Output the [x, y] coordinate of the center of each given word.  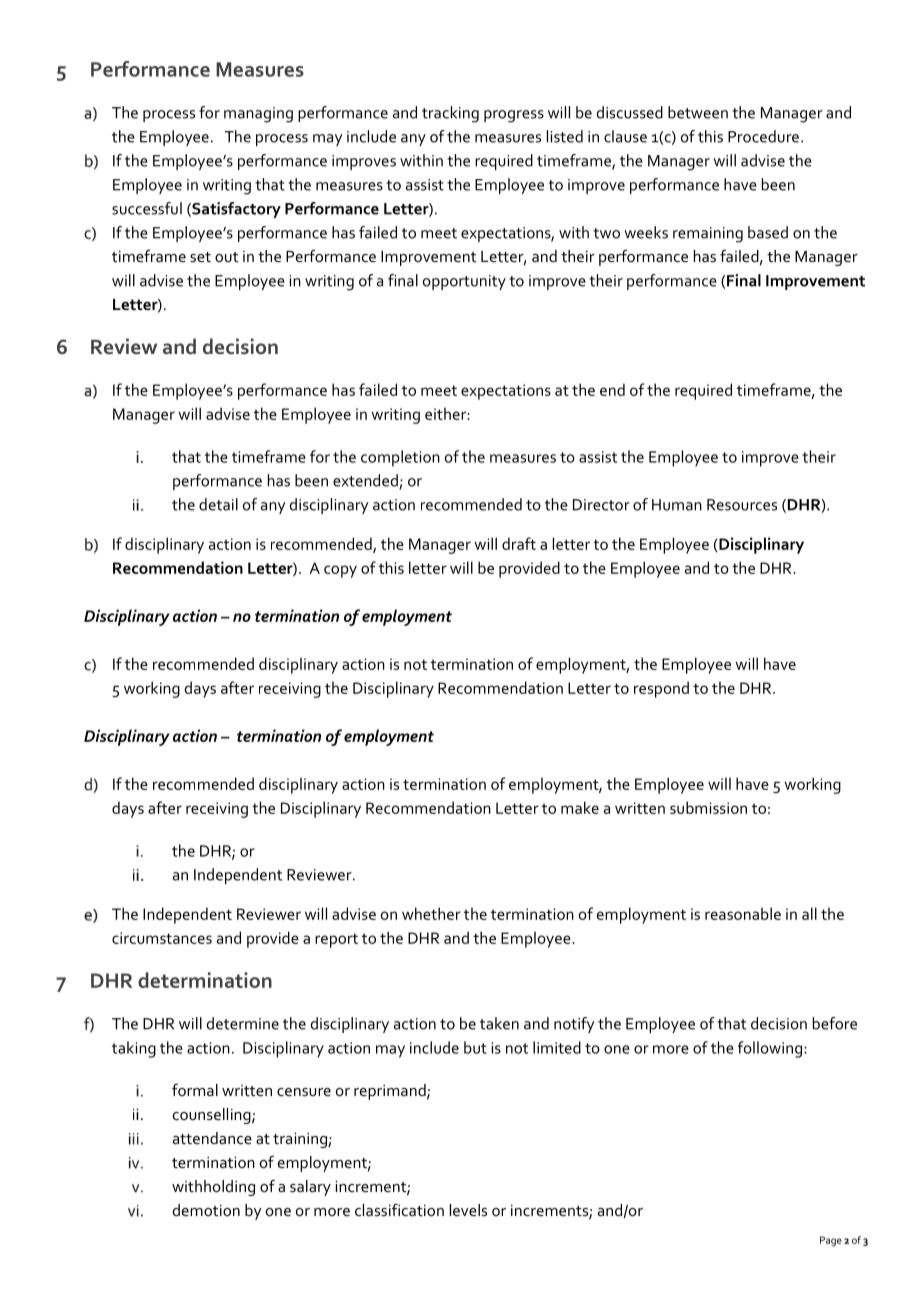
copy [340, 571]
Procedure [763, 136]
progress [514, 116]
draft [519, 543]
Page [831, 1241]
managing [258, 115]
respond [661, 689]
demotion [206, 1210]
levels [468, 1210]
